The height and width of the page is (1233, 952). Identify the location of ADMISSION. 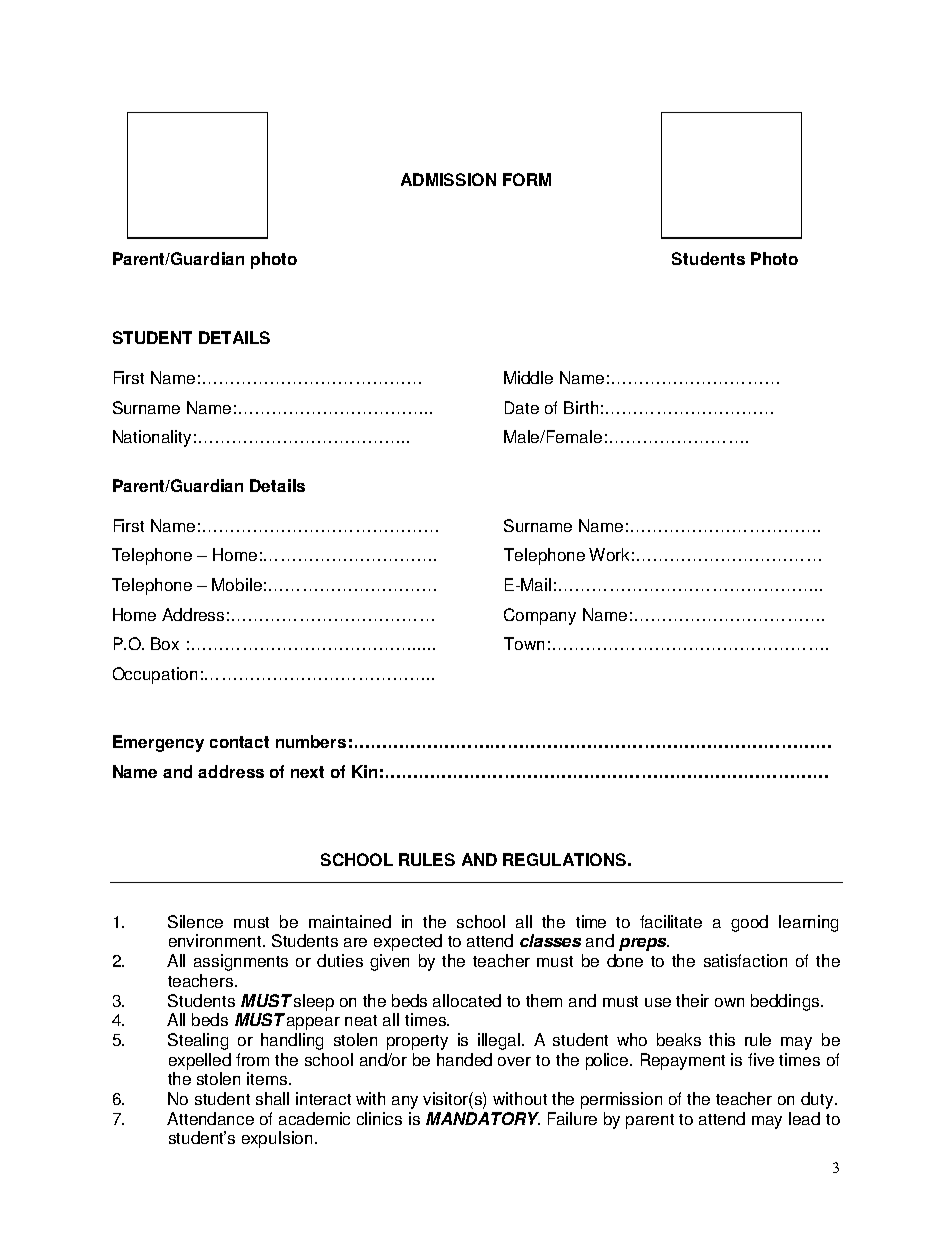
(448, 179).
